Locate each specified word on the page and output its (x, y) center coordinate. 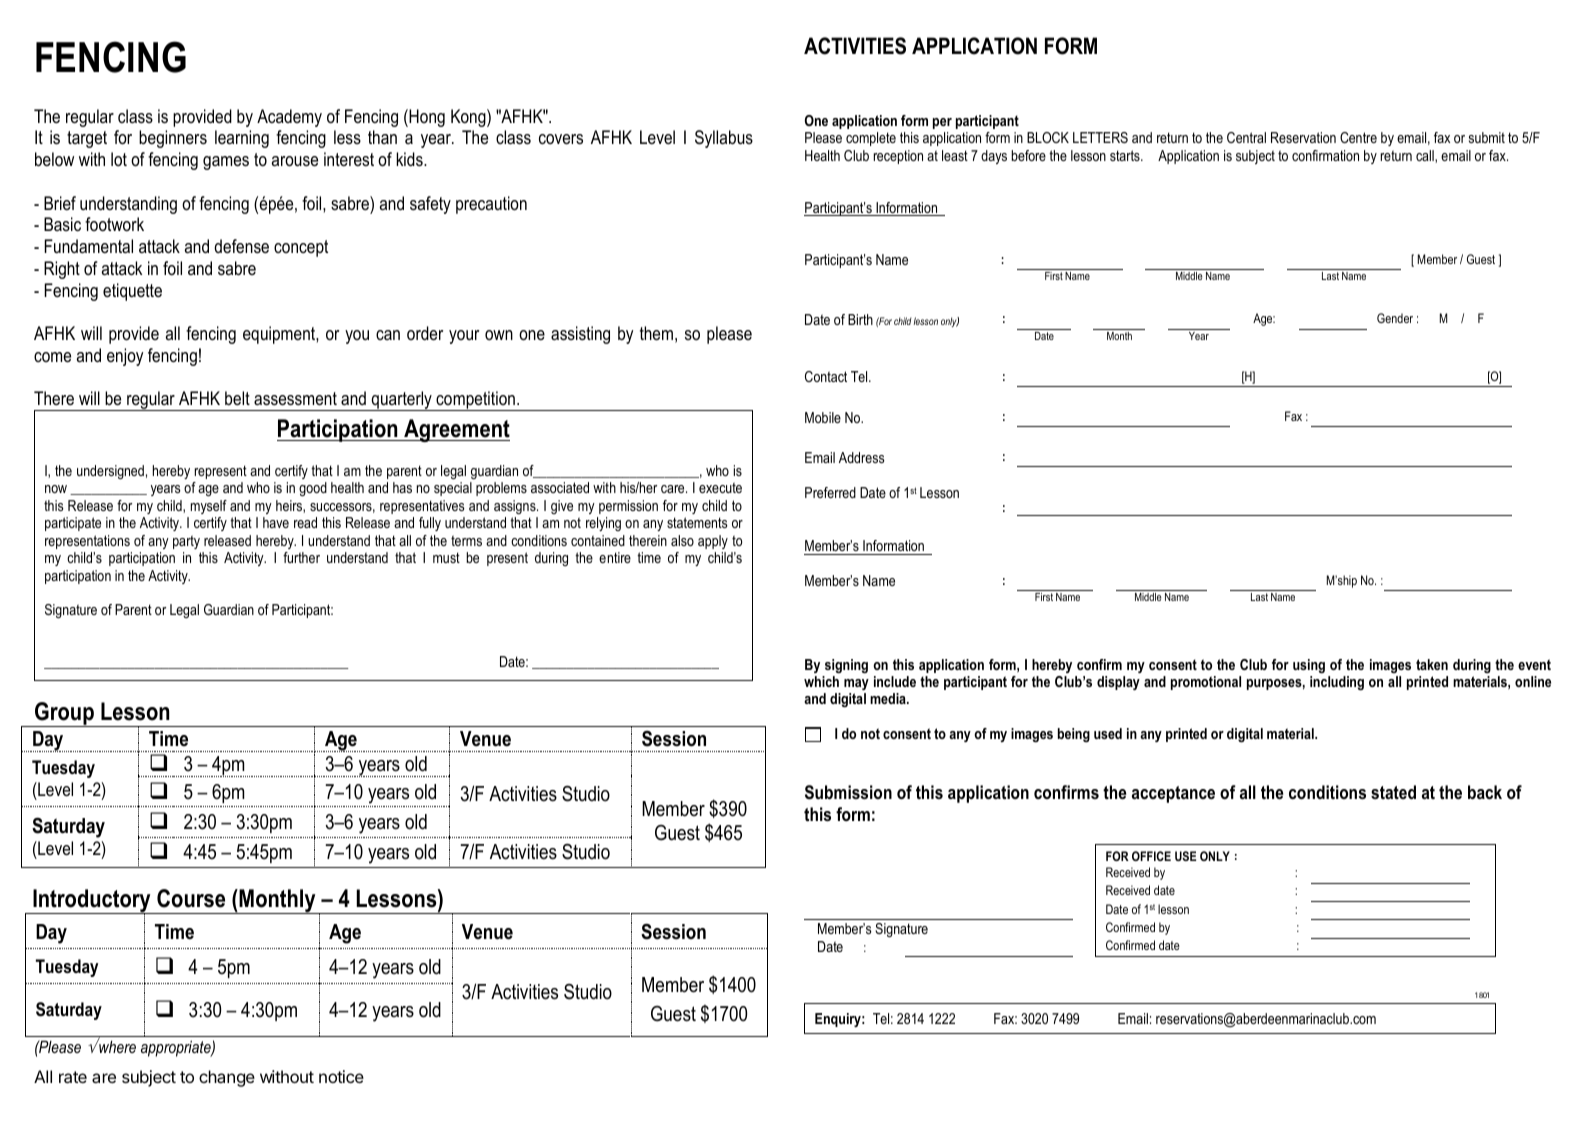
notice (341, 1076)
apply (713, 542)
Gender (1395, 318)
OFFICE (1151, 856)
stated (1393, 792)
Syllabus (724, 139)
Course (191, 898)
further (301, 557)
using (1309, 666)
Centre (1358, 137)
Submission (848, 792)
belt (237, 398)
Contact (826, 376)
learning (242, 139)
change (227, 1078)
